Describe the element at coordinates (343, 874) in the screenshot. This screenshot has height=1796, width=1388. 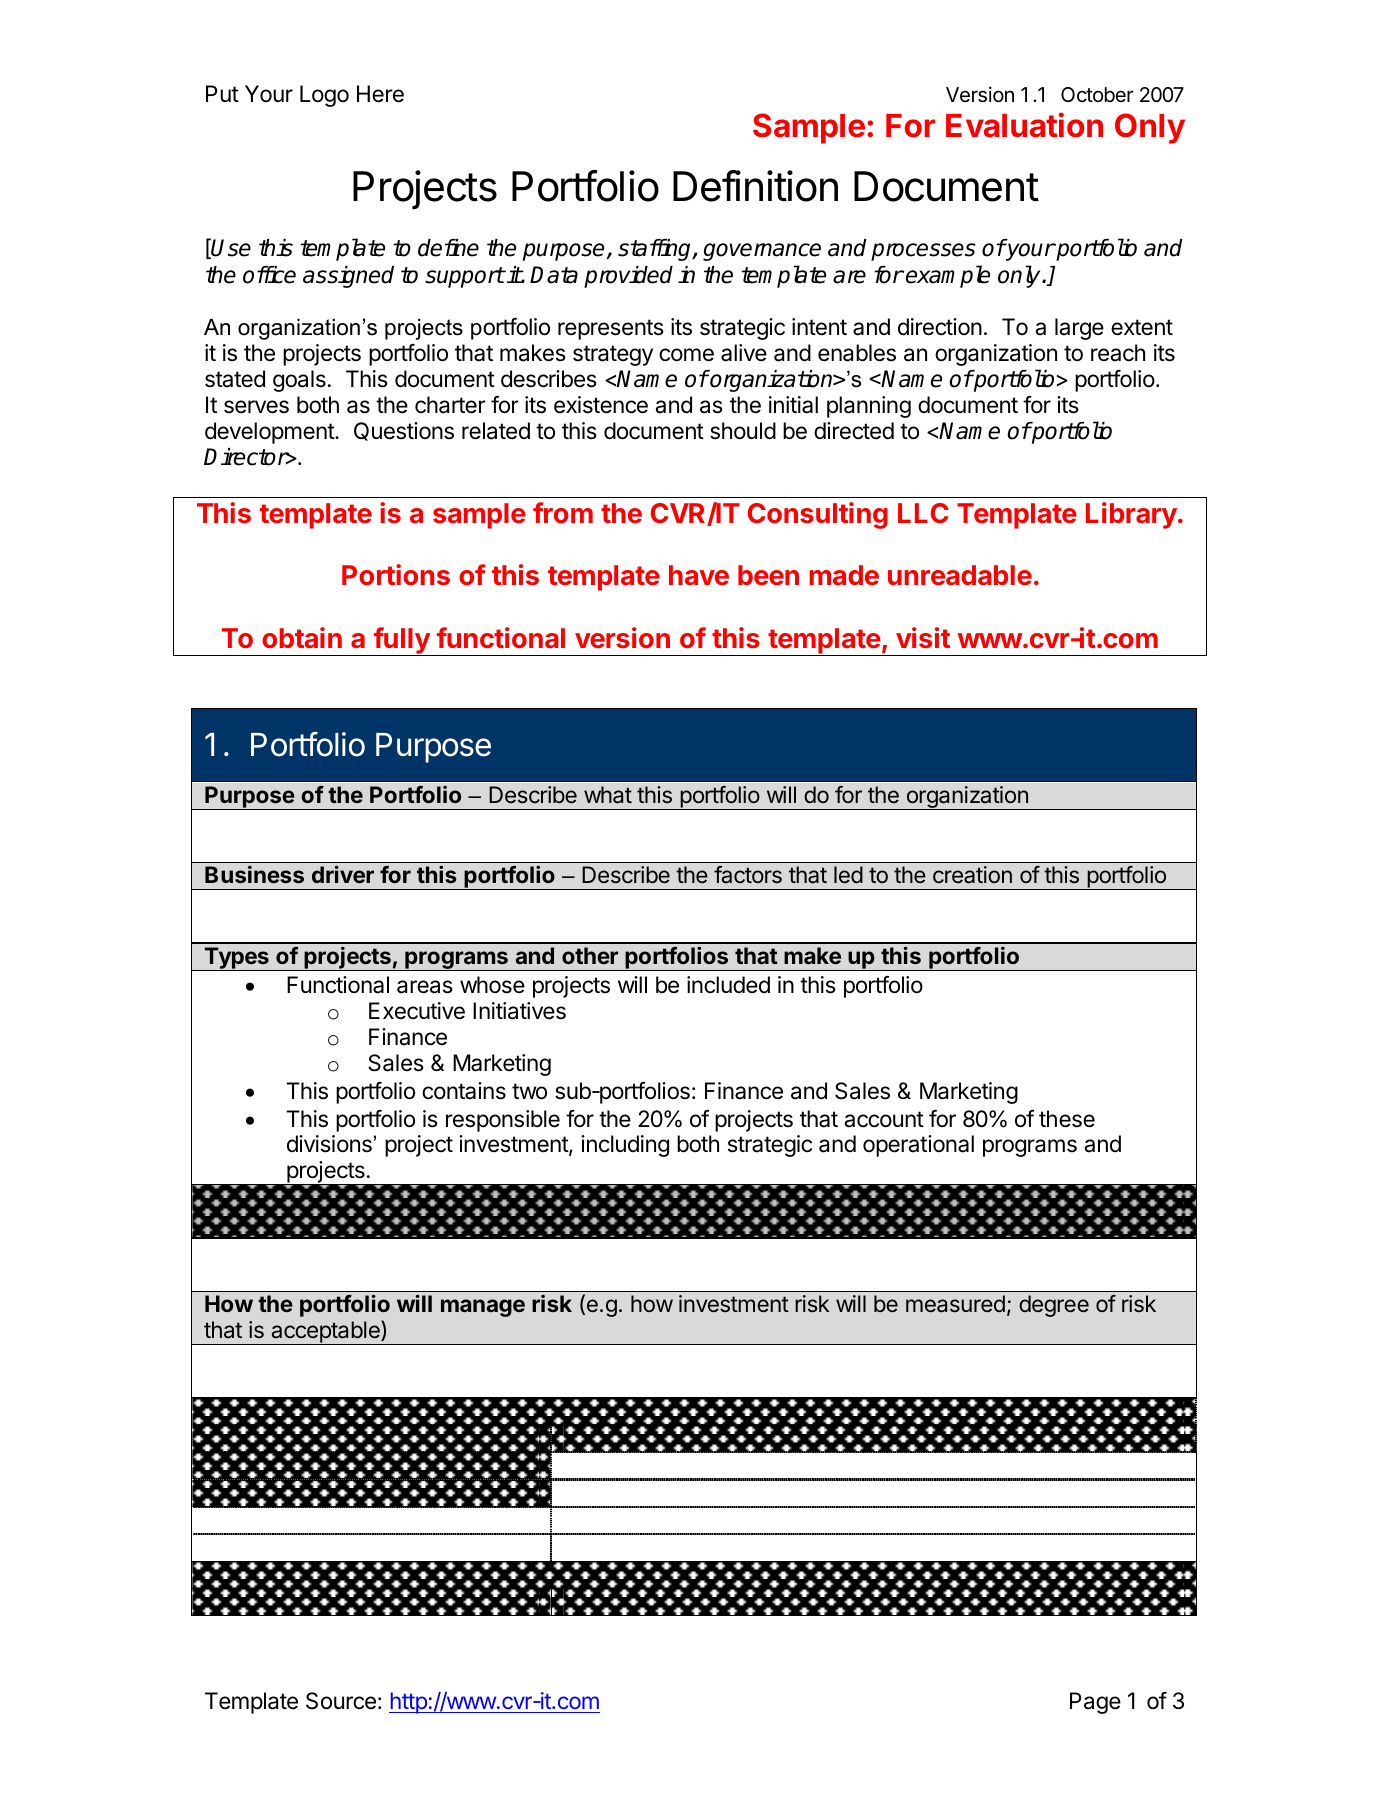
I see `driver` at that location.
